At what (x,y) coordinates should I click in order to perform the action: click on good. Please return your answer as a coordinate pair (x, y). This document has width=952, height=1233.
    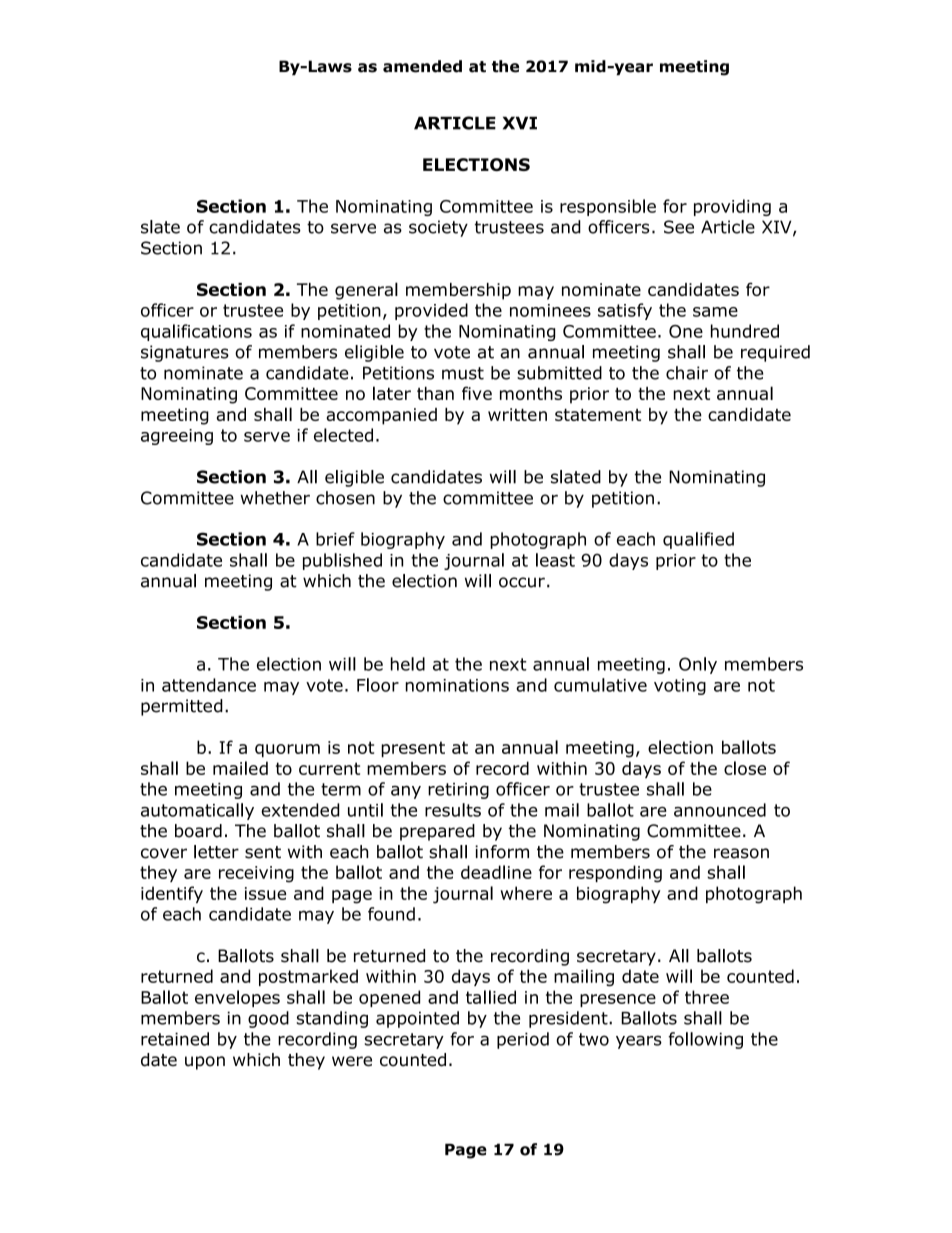
    Looking at the image, I should click on (268, 1019).
